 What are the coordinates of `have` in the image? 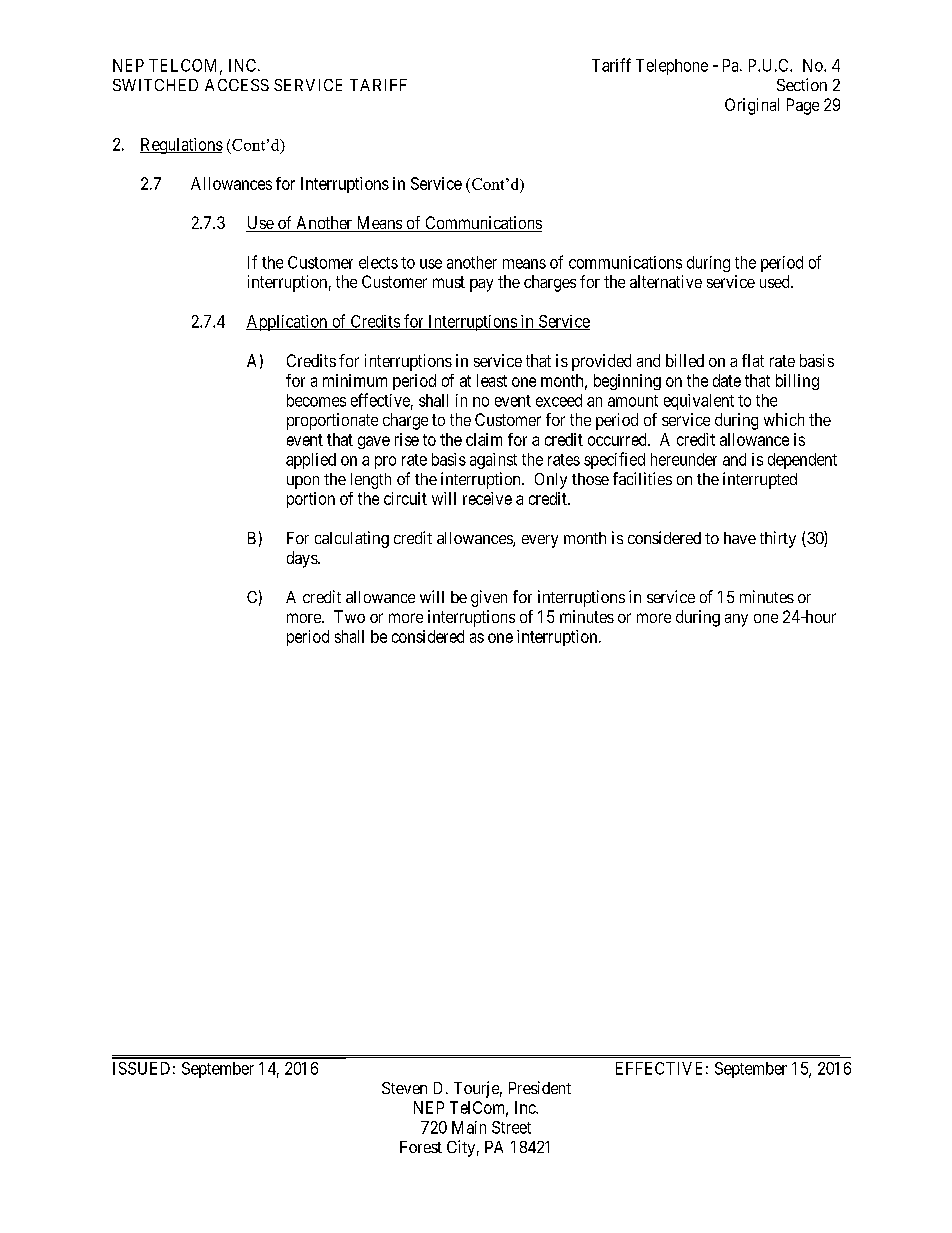 It's located at (740, 538).
